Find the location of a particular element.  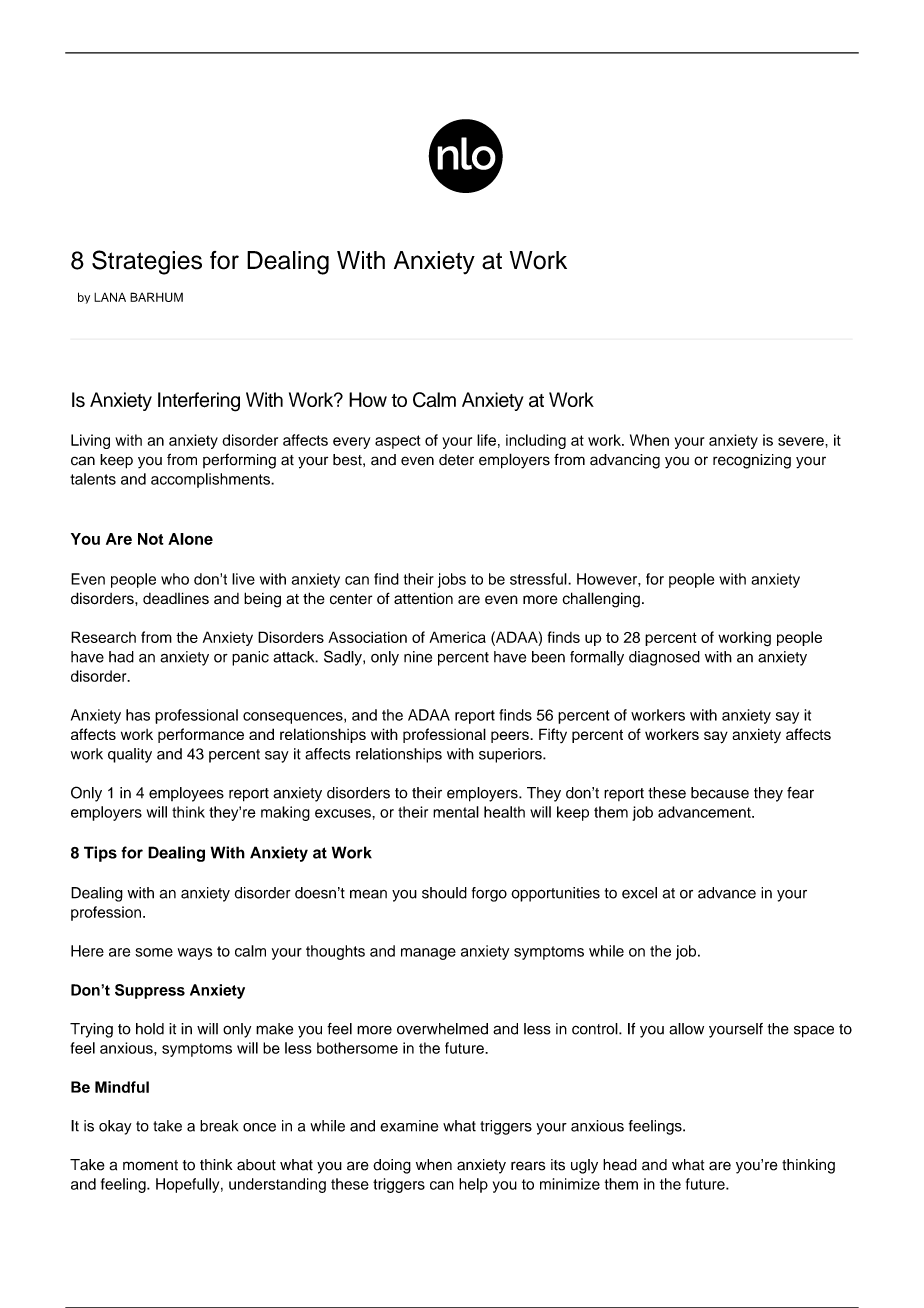

excel is located at coordinates (639, 893).
